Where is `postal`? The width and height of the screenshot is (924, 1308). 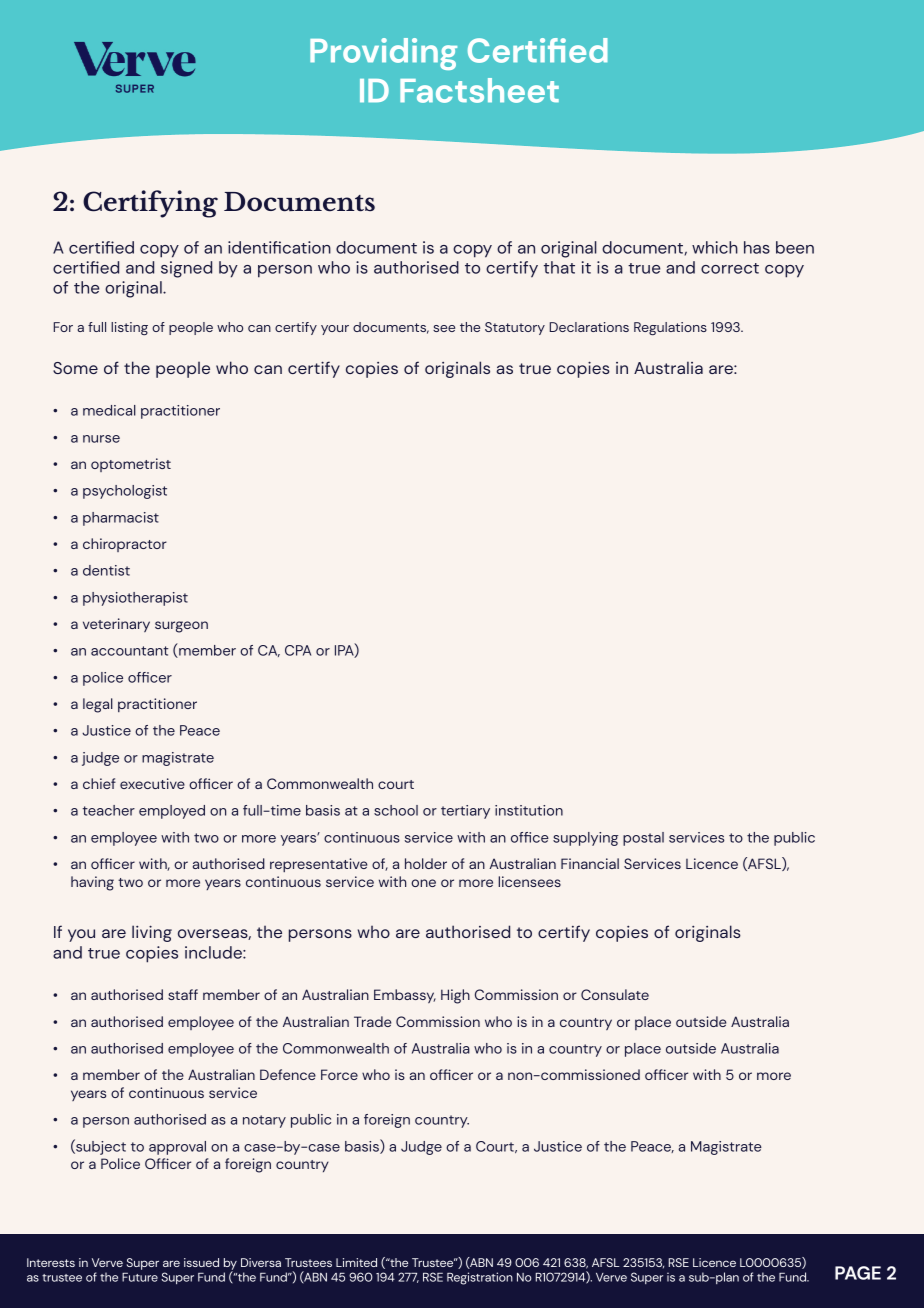 postal is located at coordinates (643, 839).
